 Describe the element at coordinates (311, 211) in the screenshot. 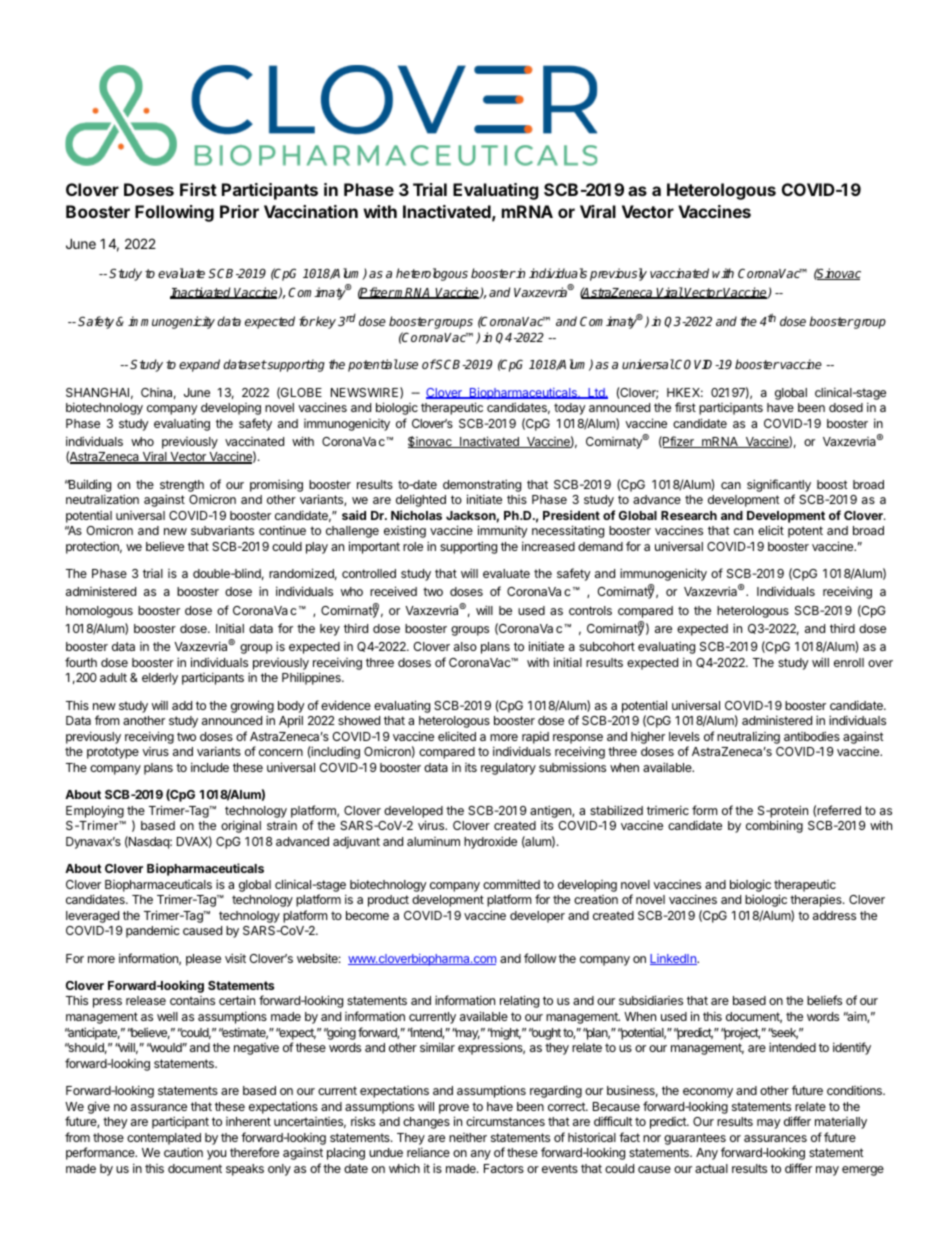

I see `Vaccination` at that location.
